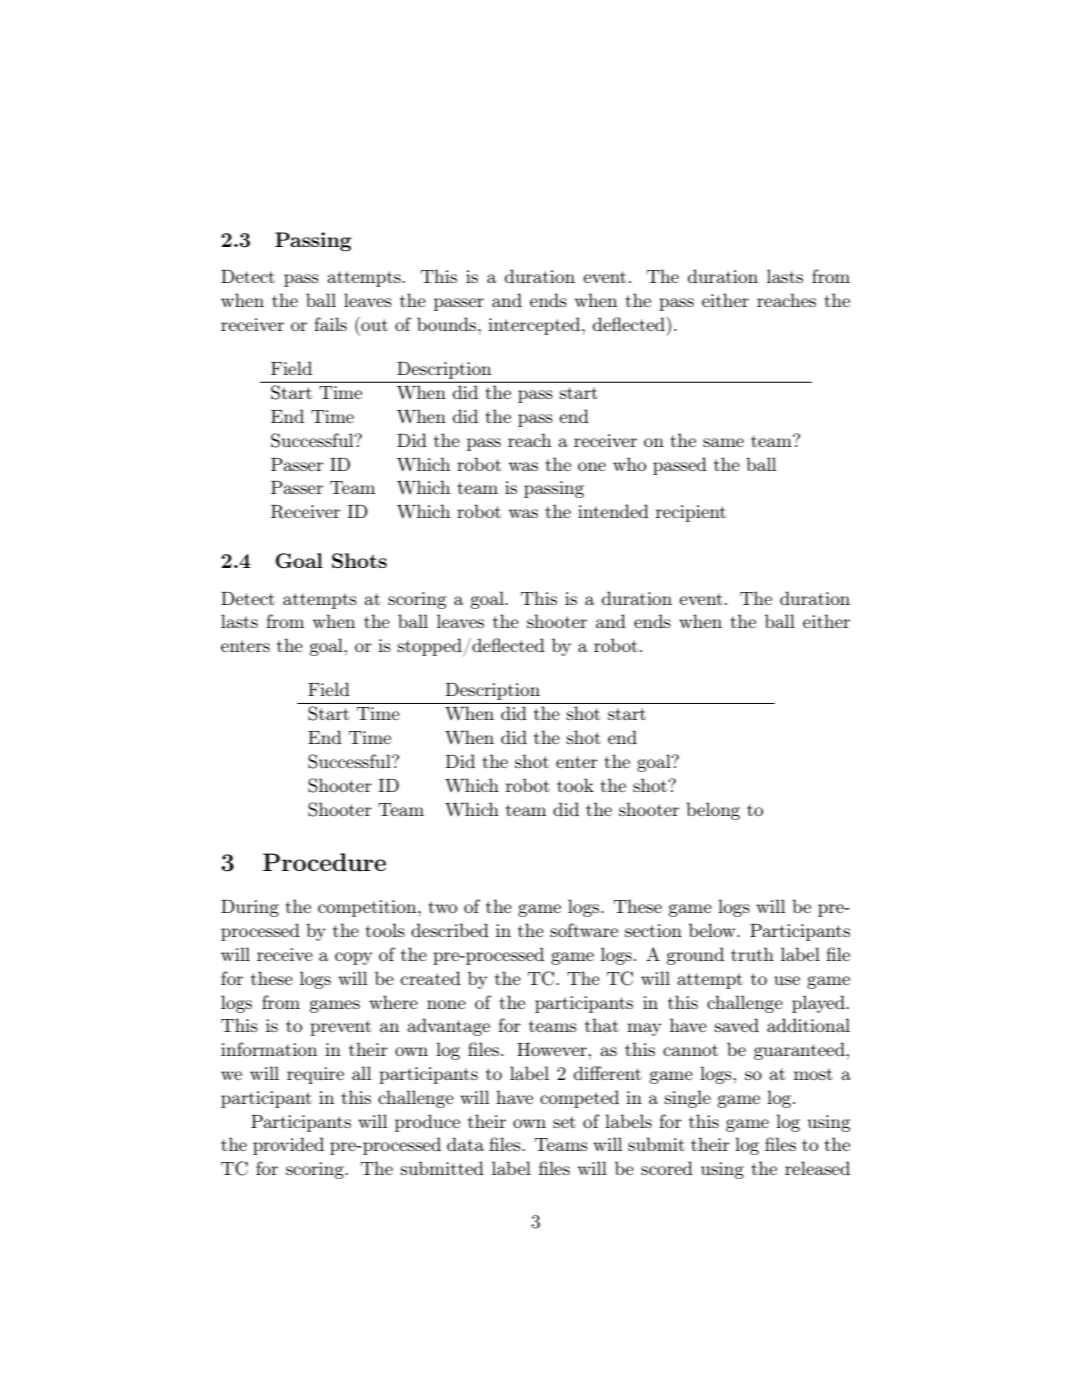 The width and height of the screenshot is (1075, 1391). Describe the element at coordinates (324, 862) in the screenshot. I see `Procedure` at that location.
